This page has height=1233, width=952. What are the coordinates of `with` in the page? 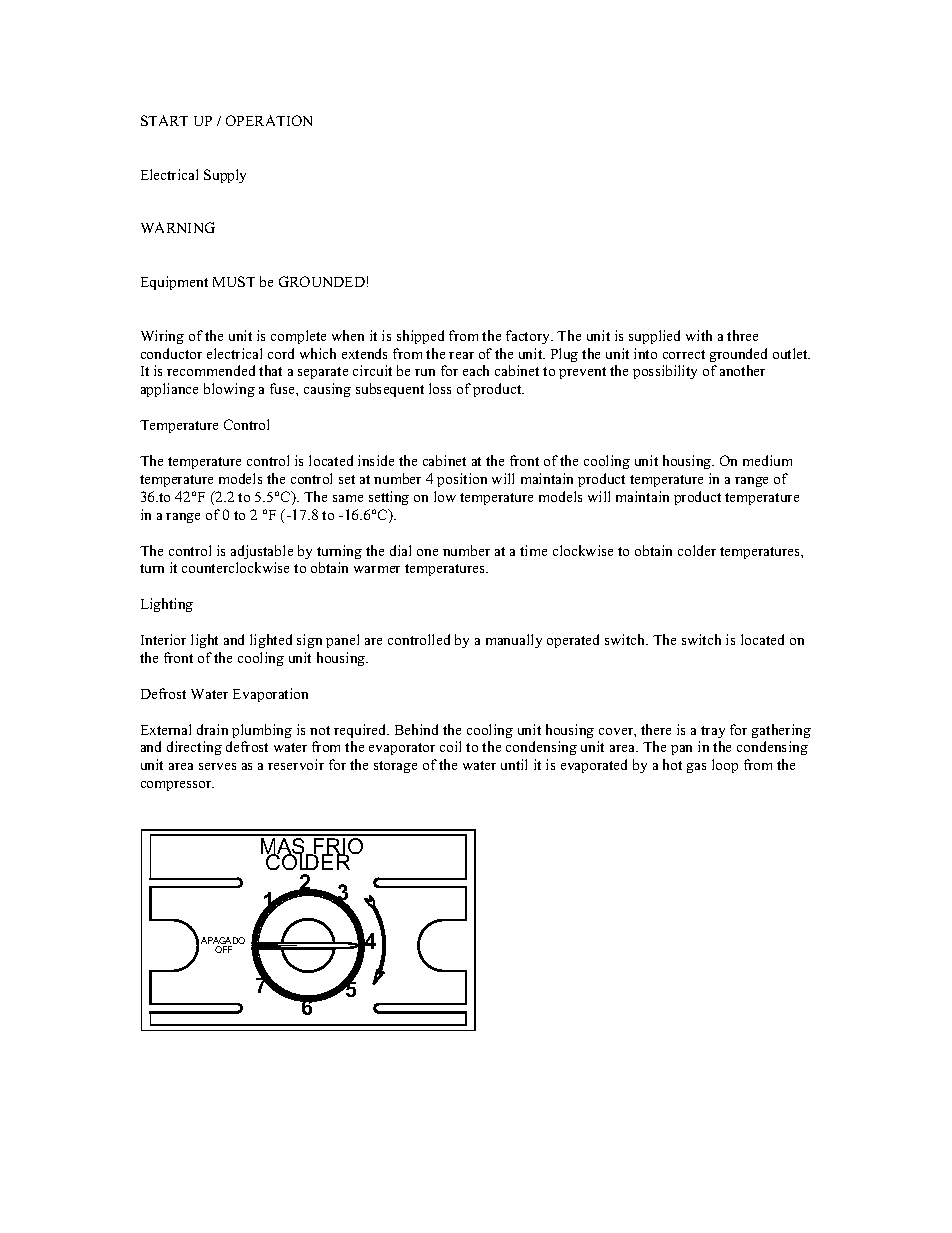 It's located at (699, 335).
